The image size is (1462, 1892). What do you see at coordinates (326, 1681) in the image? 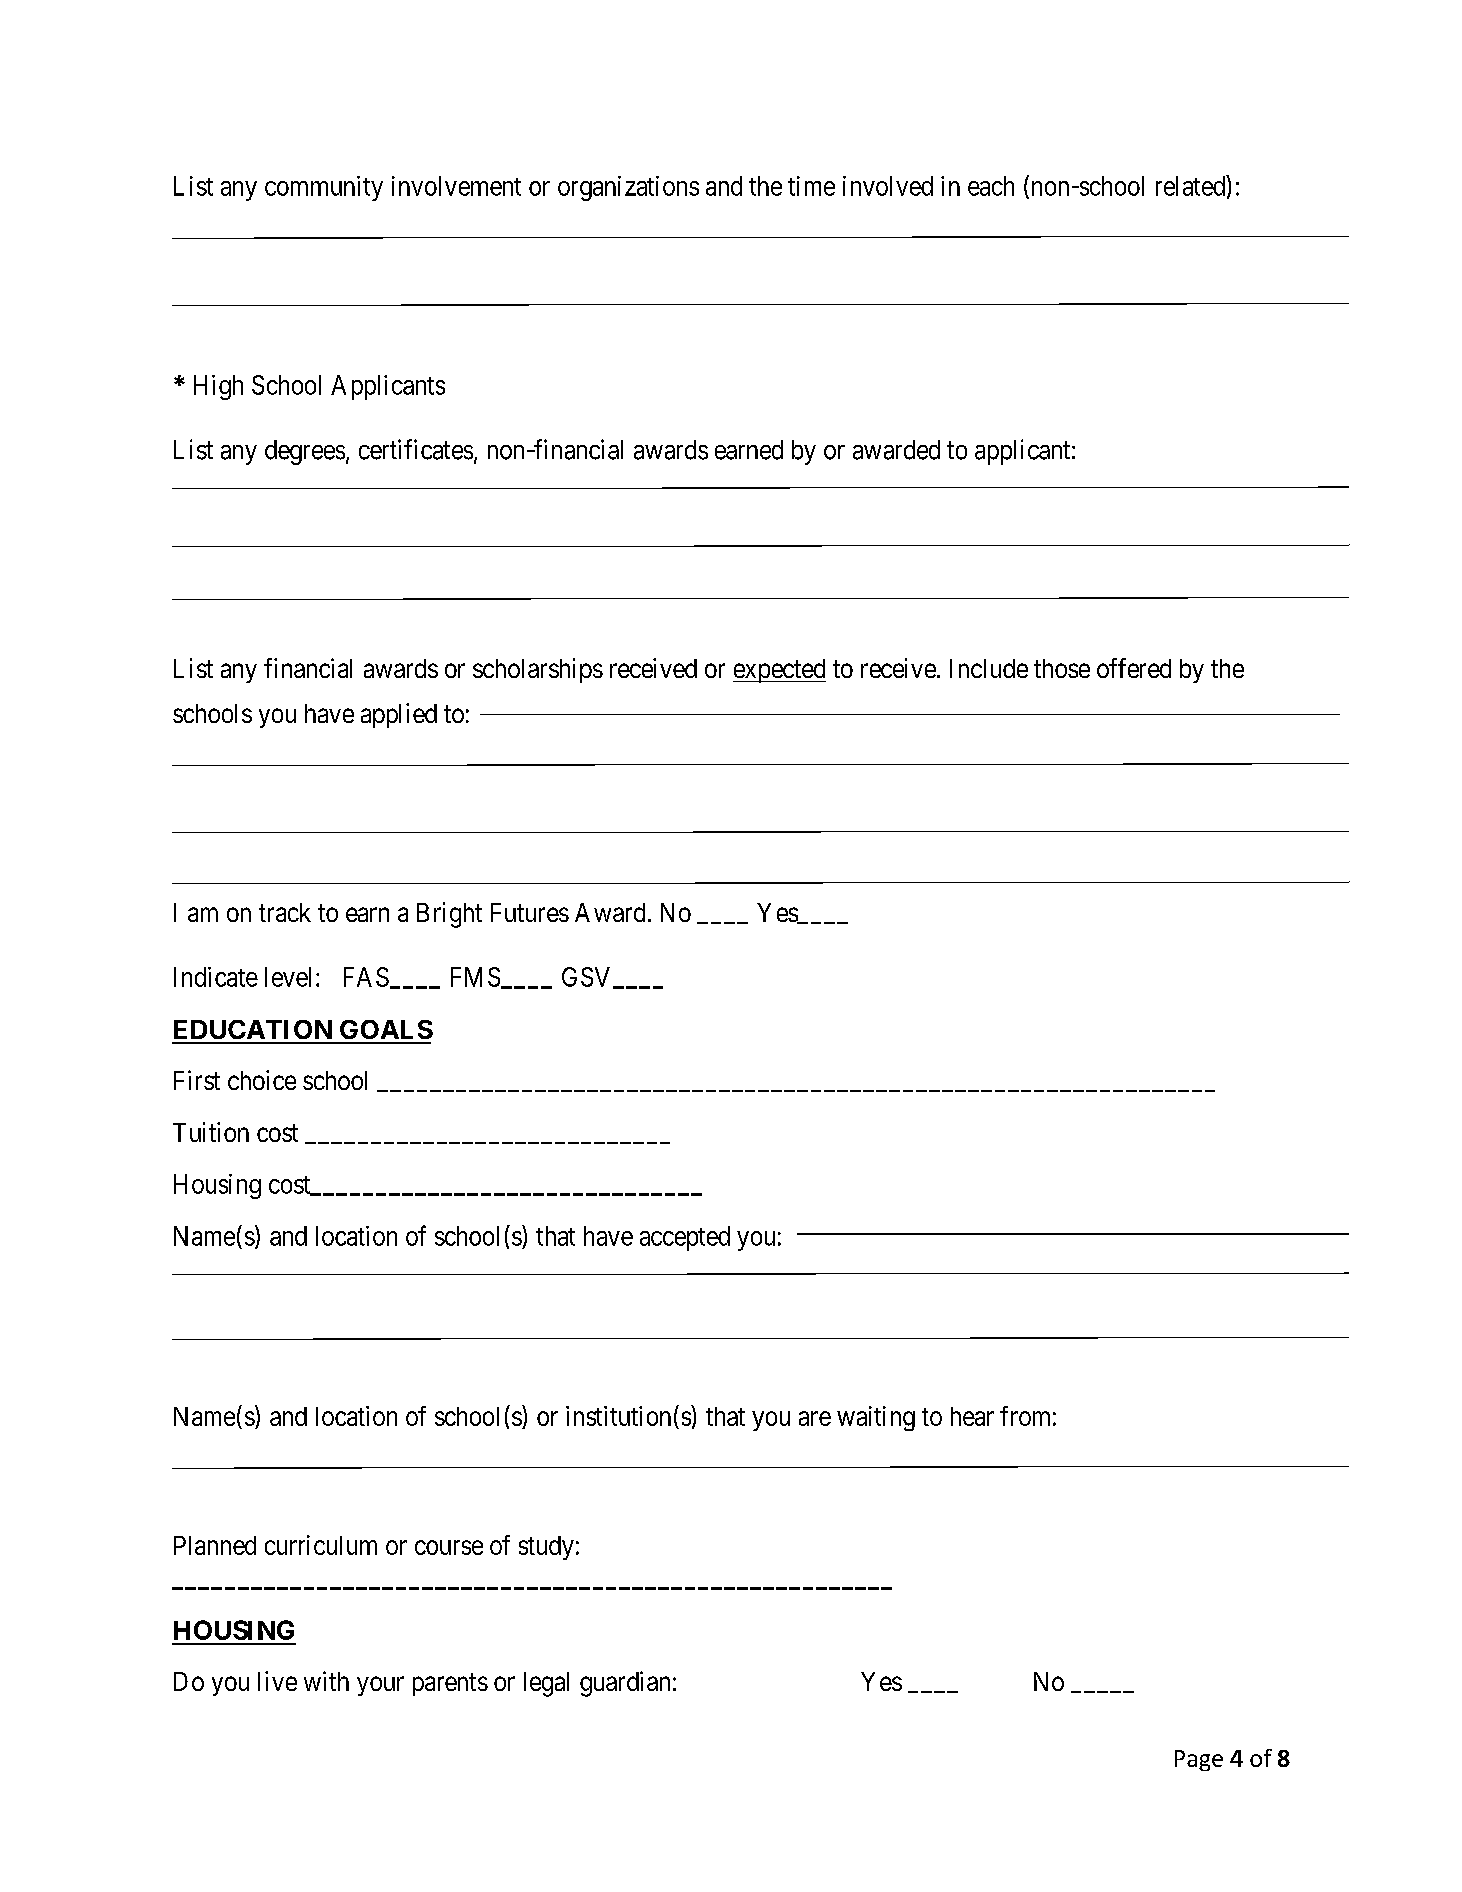
I see `with` at bounding box center [326, 1681].
